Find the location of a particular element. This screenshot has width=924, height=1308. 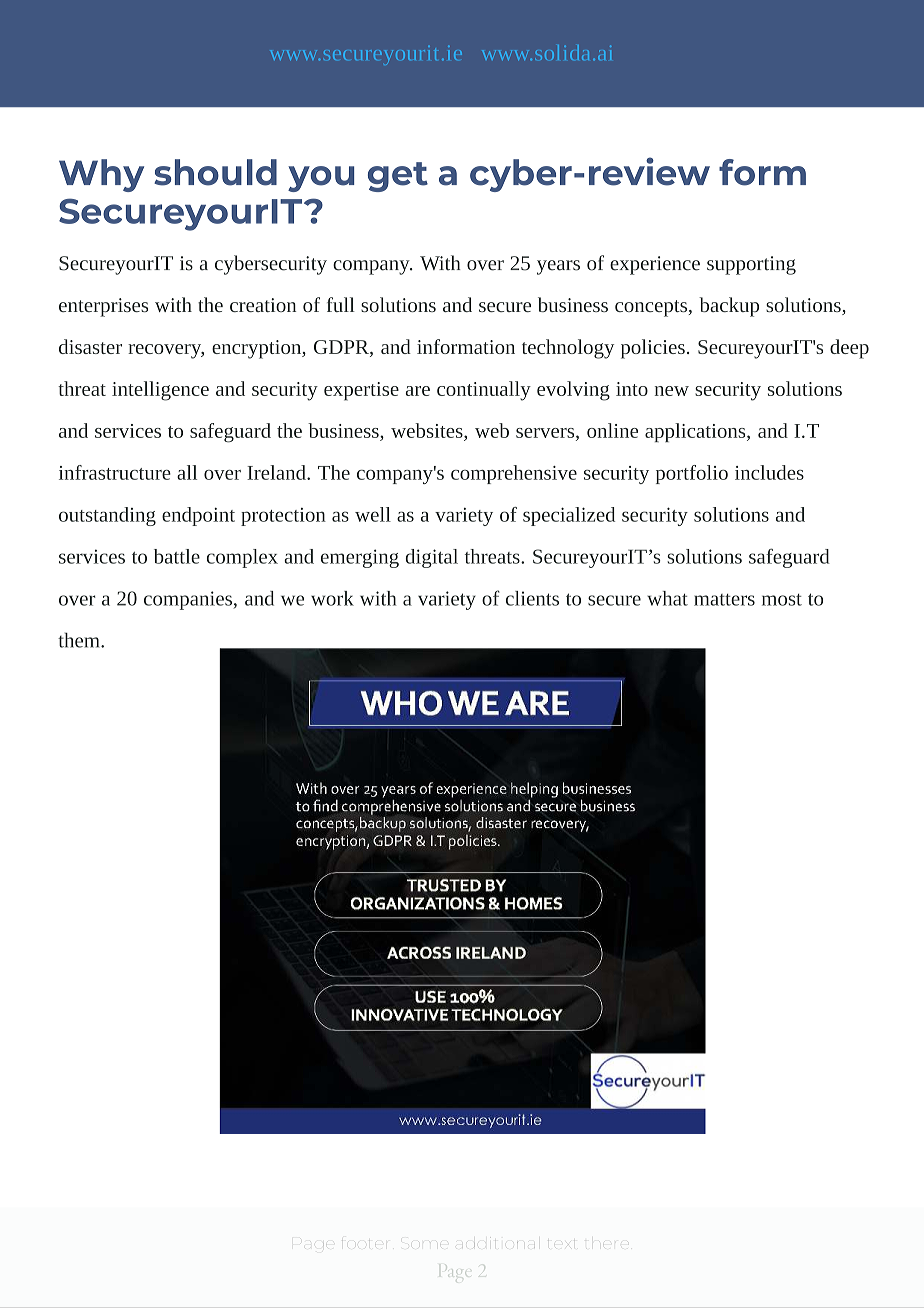

get is located at coordinates (398, 177).
